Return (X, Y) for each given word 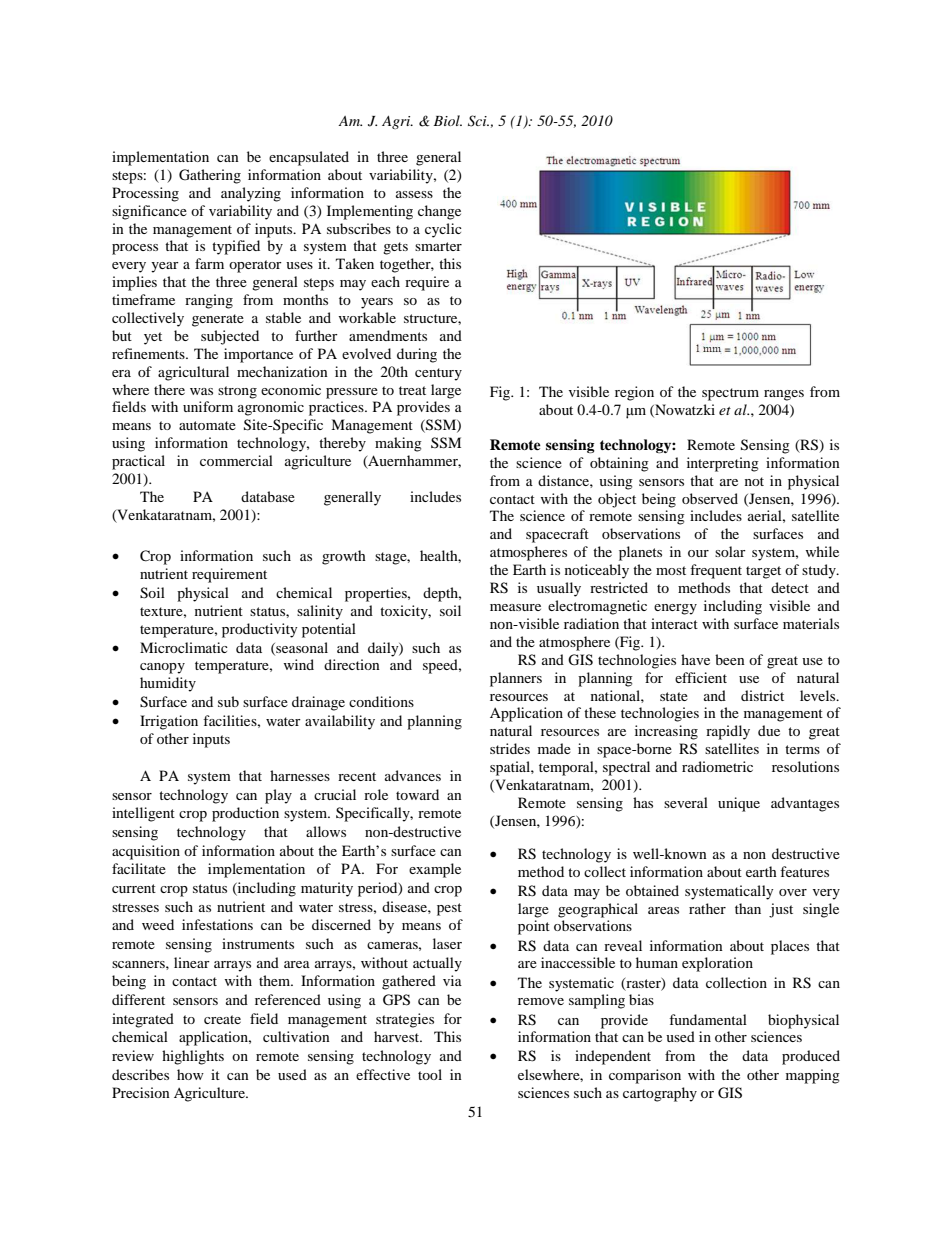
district (762, 695)
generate (218, 320)
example (435, 870)
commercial (236, 460)
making (398, 444)
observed (710, 498)
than (748, 908)
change (439, 212)
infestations (217, 924)
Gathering (210, 176)
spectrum (730, 394)
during (417, 355)
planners (516, 679)
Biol (447, 120)
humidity (168, 684)
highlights (193, 1057)
